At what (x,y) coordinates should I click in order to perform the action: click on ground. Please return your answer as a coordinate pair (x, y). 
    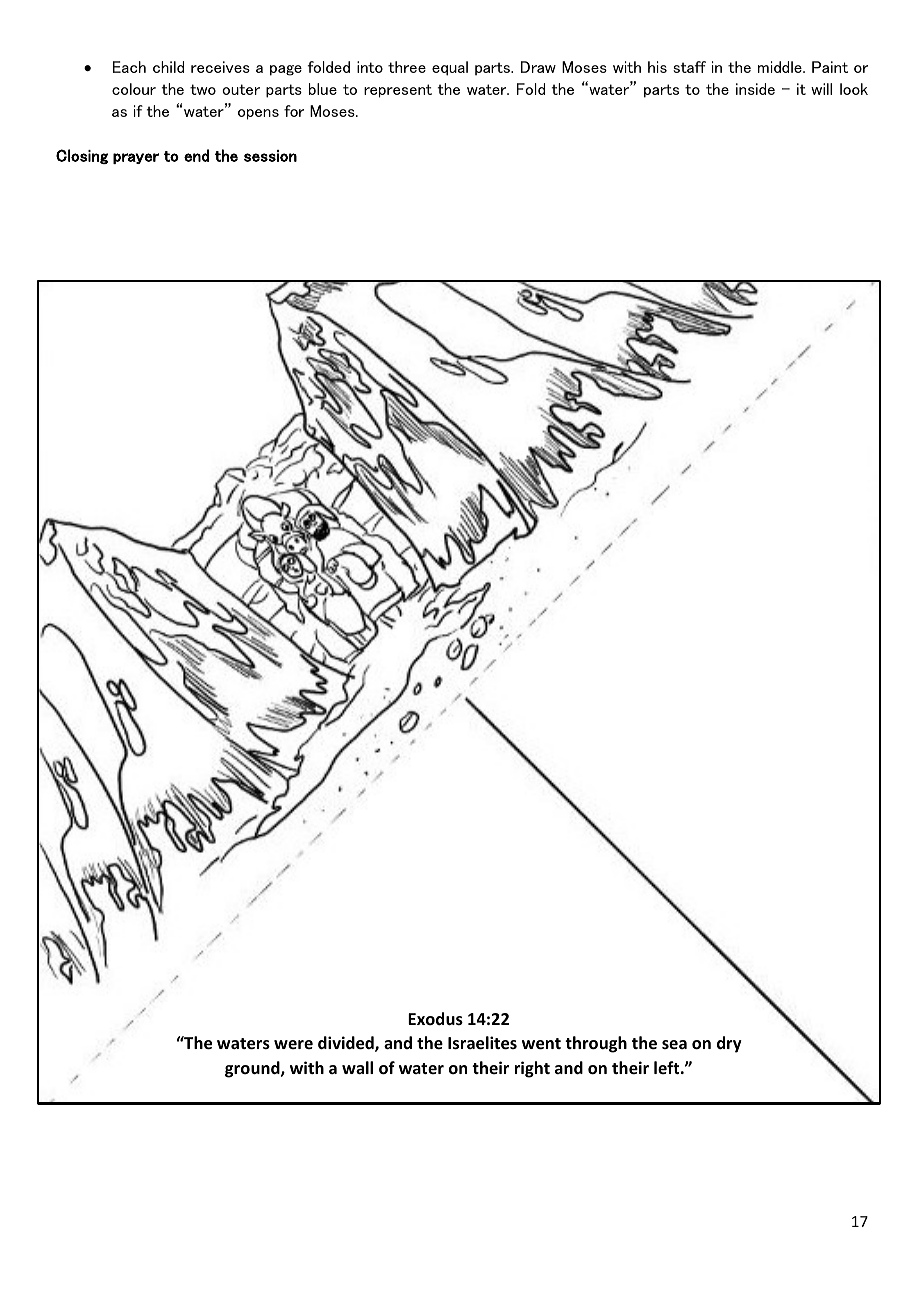
    Looking at the image, I should click on (253, 1069).
